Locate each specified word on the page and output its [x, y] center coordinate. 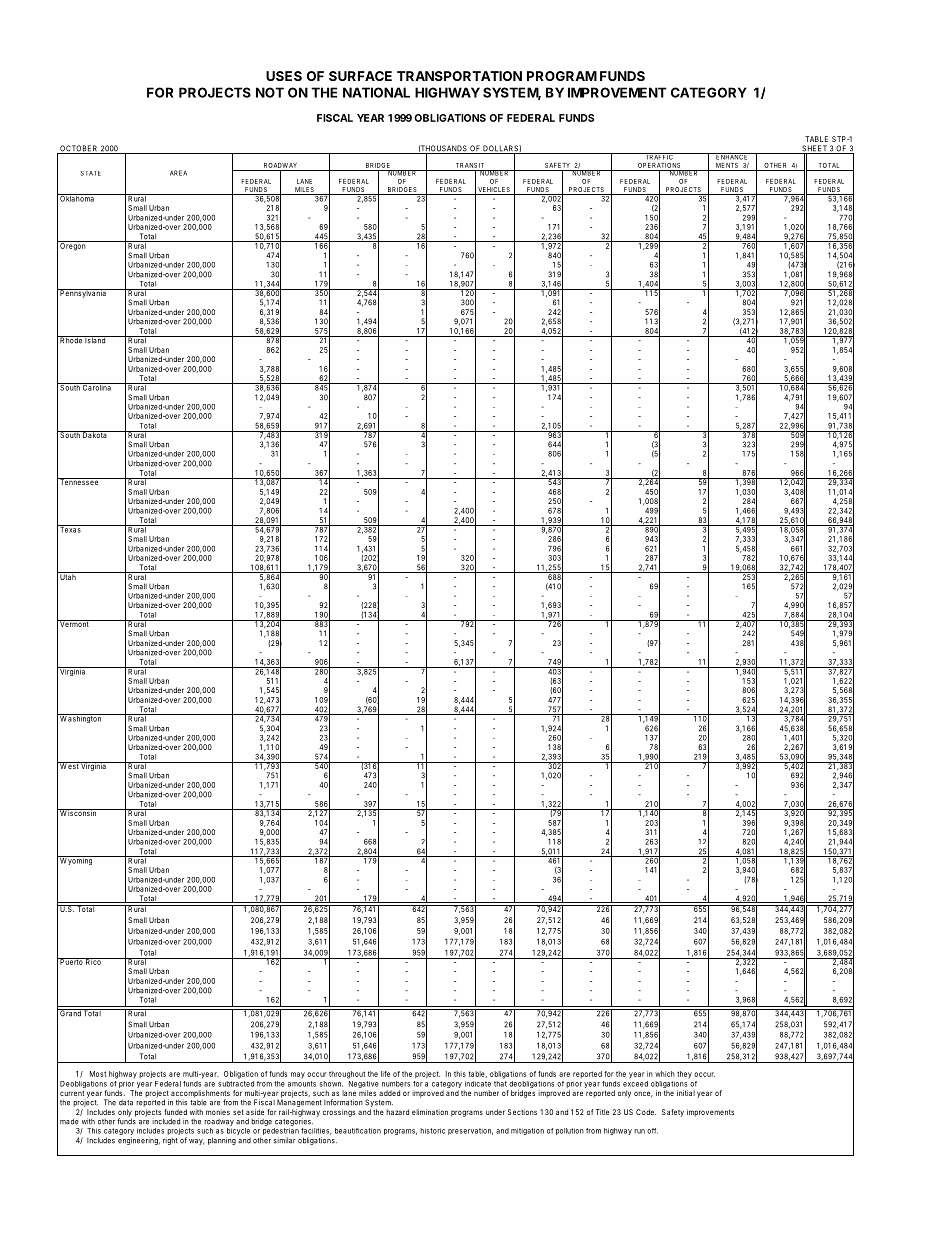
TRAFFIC [659, 156]
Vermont [74, 623]
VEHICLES [494, 191]
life [385, 1074]
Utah [68, 576]
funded [175, 1112]
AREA [178, 173]
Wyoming [76, 860]
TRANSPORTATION [459, 76]
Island [96, 340]
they [684, 1074]
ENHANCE [732, 156]
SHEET [814, 149]
